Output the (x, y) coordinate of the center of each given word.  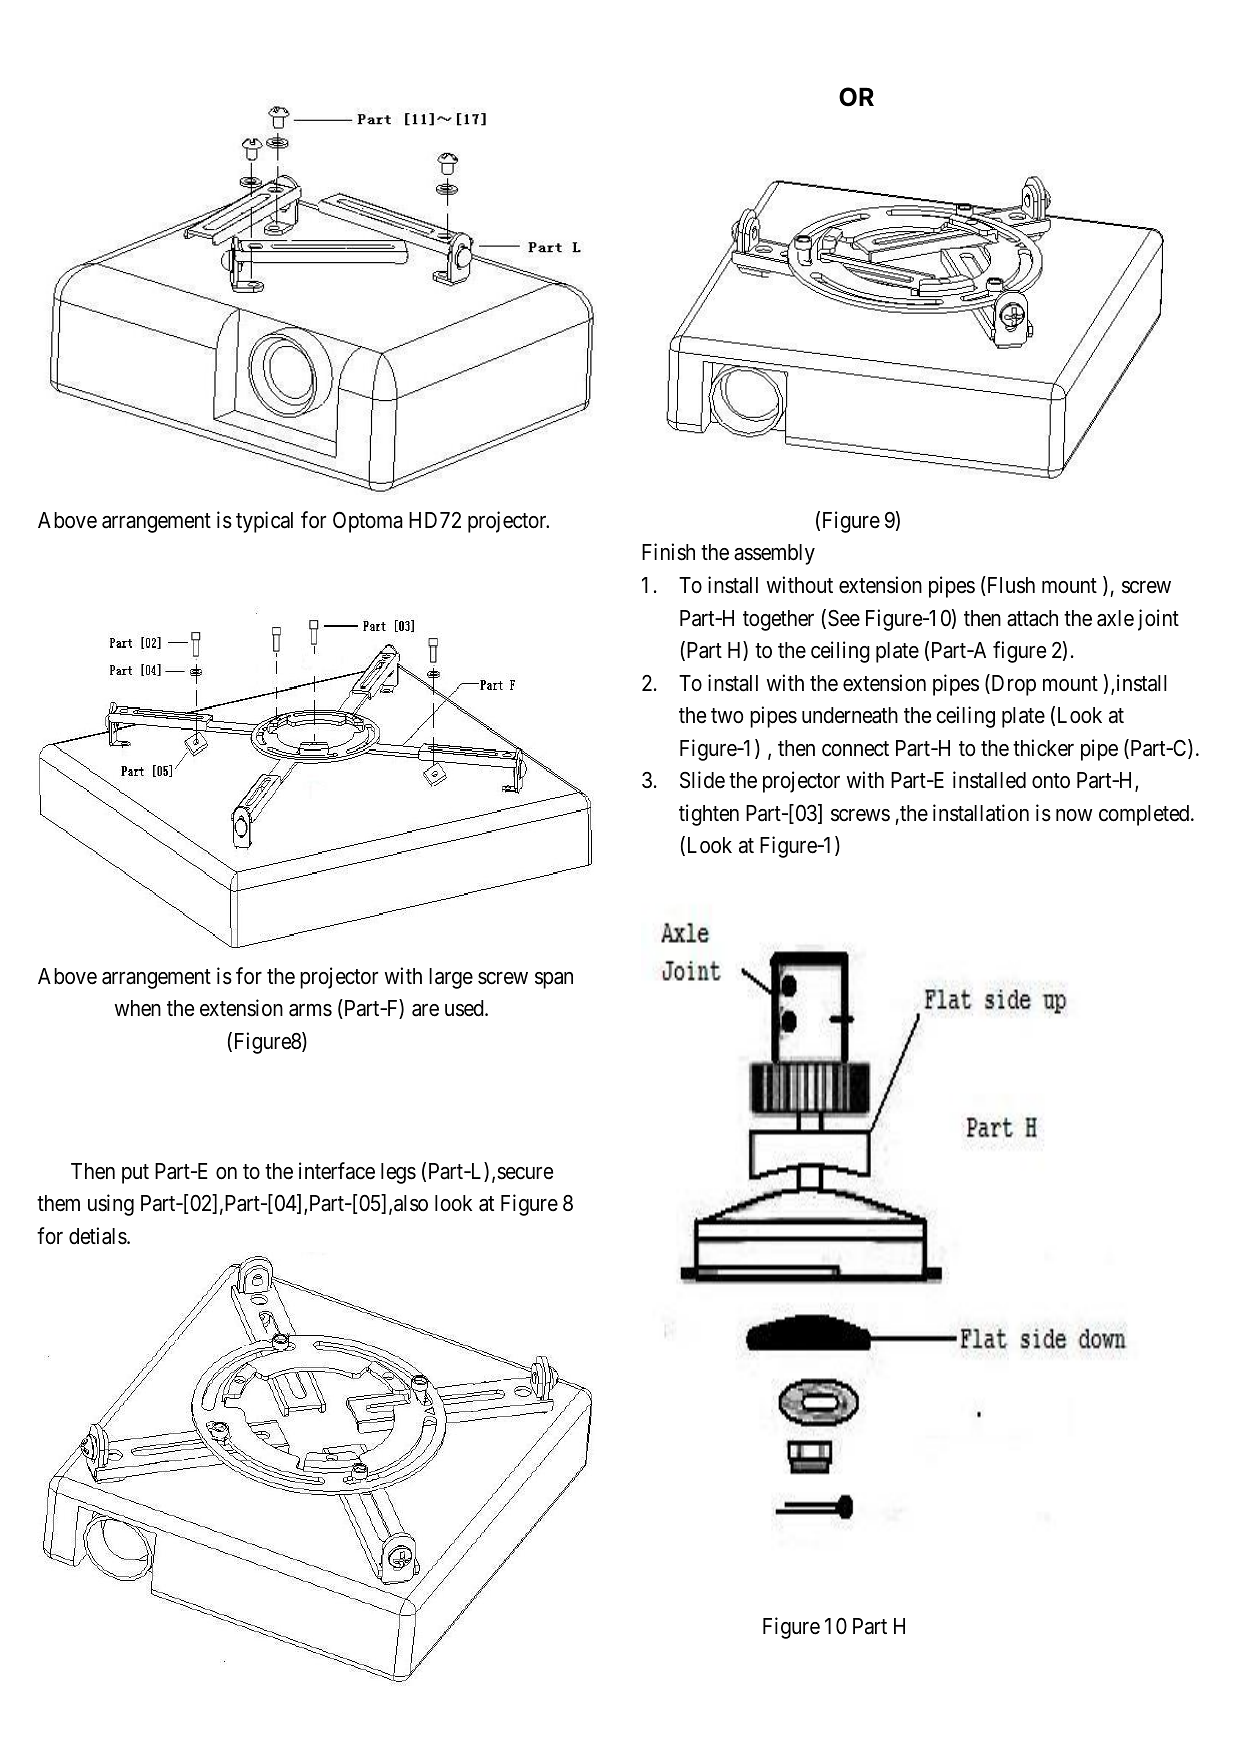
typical (264, 522)
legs (398, 1173)
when (138, 1008)
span (554, 980)
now (1074, 815)
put (135, 1174)
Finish (668, 552)
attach (1032, 618)
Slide (702, 780)
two (727, 716)
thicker (1043, 748)
